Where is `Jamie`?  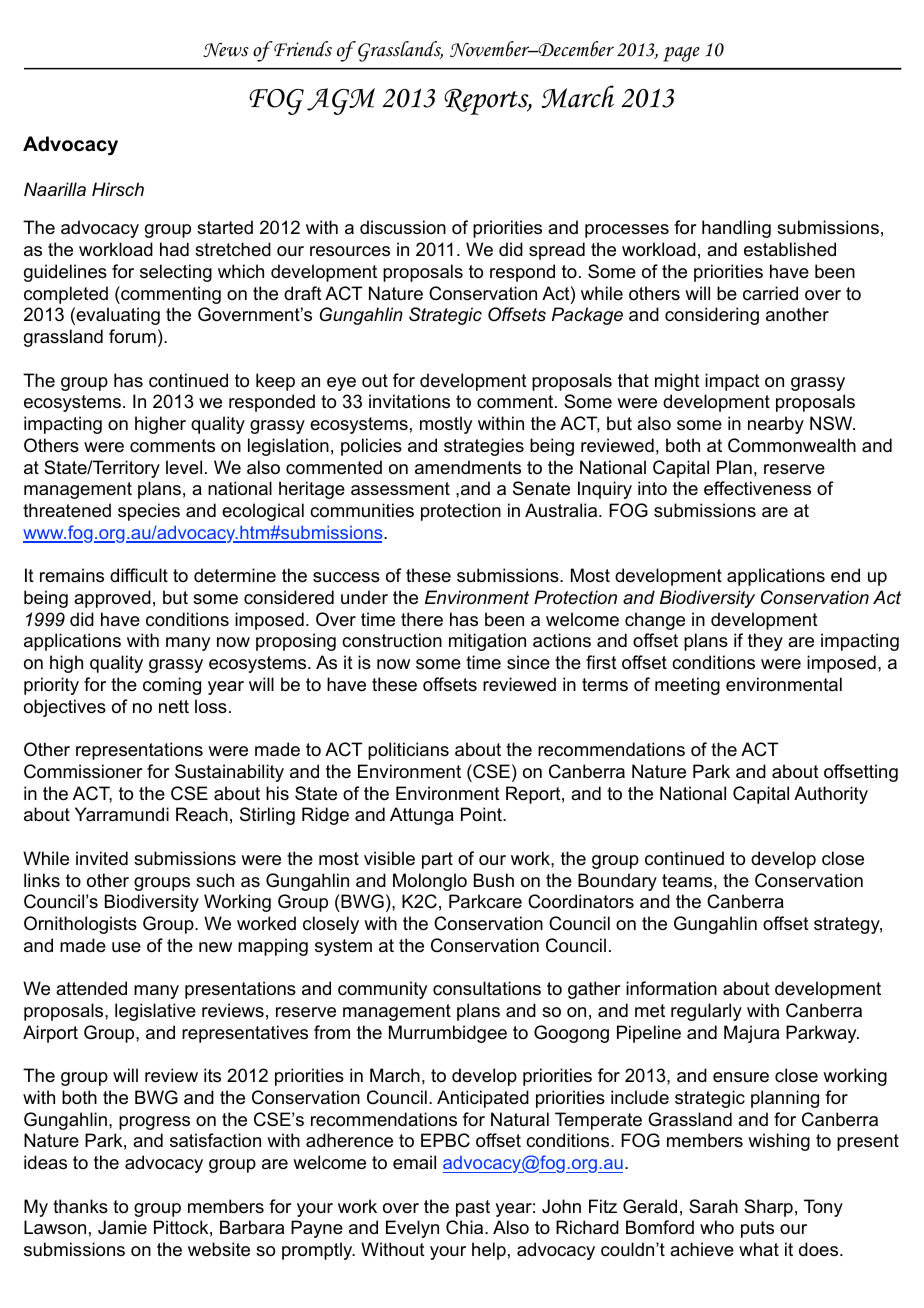 Jamie is located at coordinates (122, 1227).
